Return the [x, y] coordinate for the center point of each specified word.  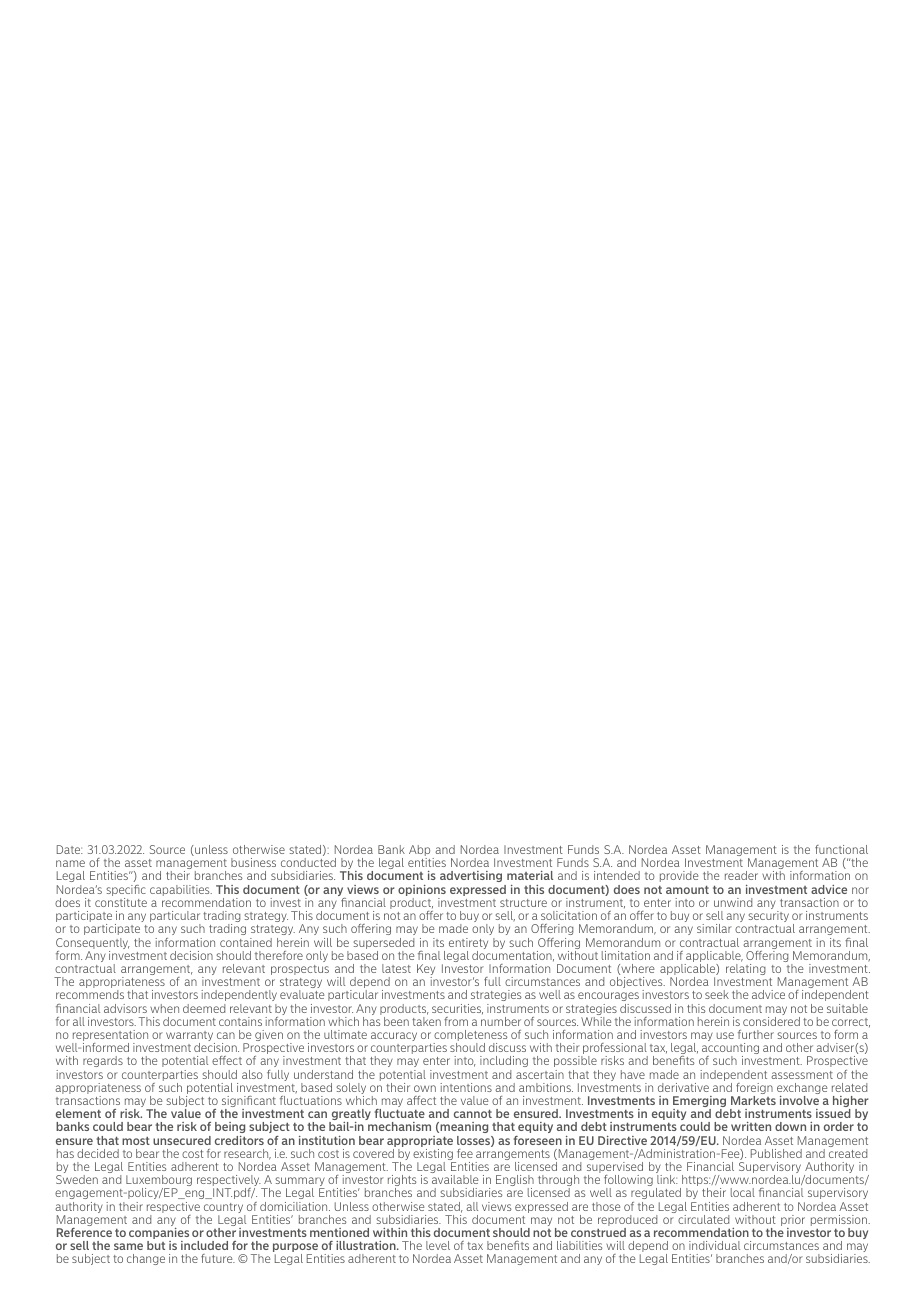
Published [776, 1153]
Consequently [93, 945]
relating [746, 969]
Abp [421, 852]
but [156, 1245]
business [253, 862]
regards [103, 1061]
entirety [468, 945]
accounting [730, 1050]
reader [741, 875]
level [438, 1245]
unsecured [182, 1140]
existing [434, 1156]
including [504, 1061]
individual [714, 1245]
